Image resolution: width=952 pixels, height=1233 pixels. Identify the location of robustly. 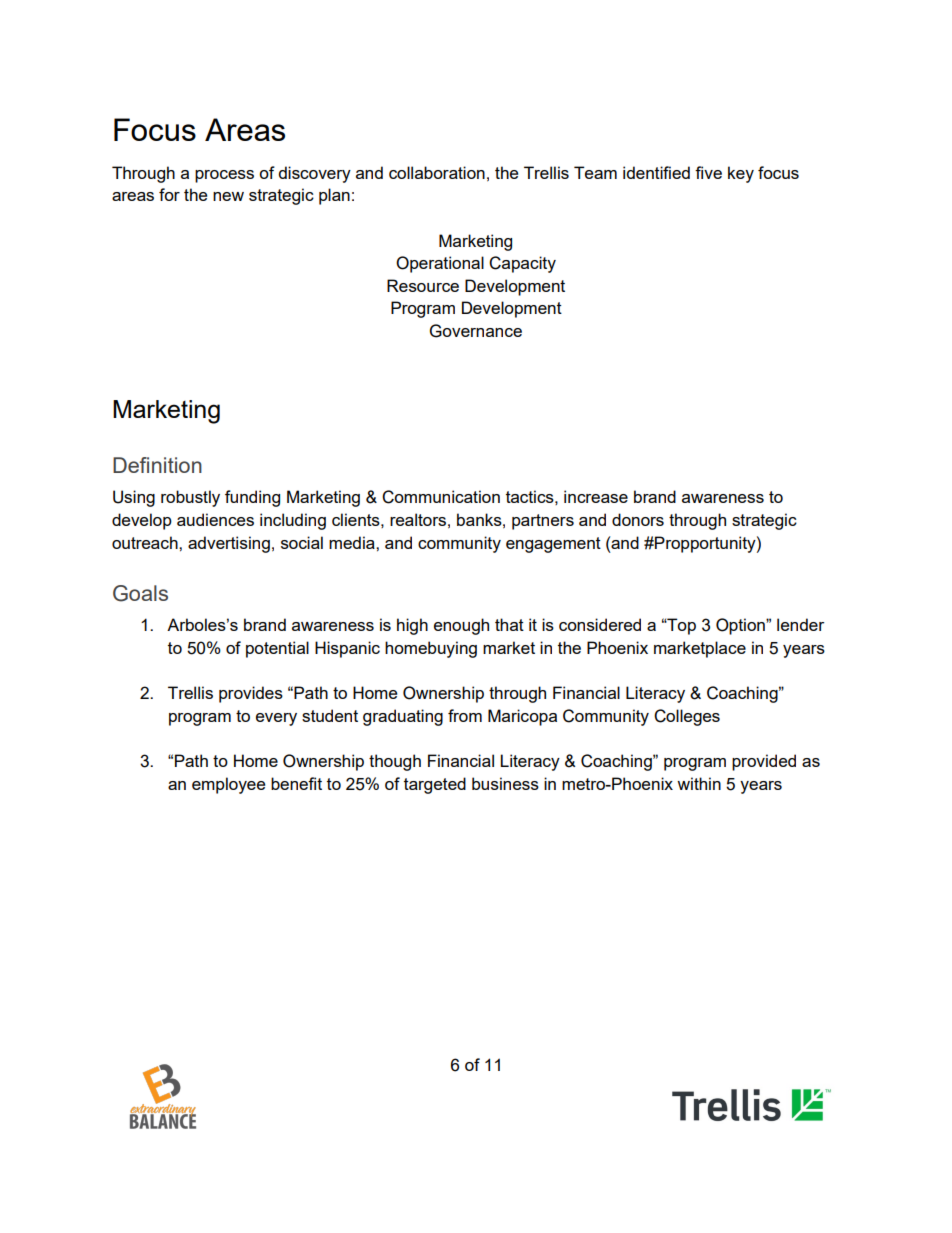
(190, 498).
